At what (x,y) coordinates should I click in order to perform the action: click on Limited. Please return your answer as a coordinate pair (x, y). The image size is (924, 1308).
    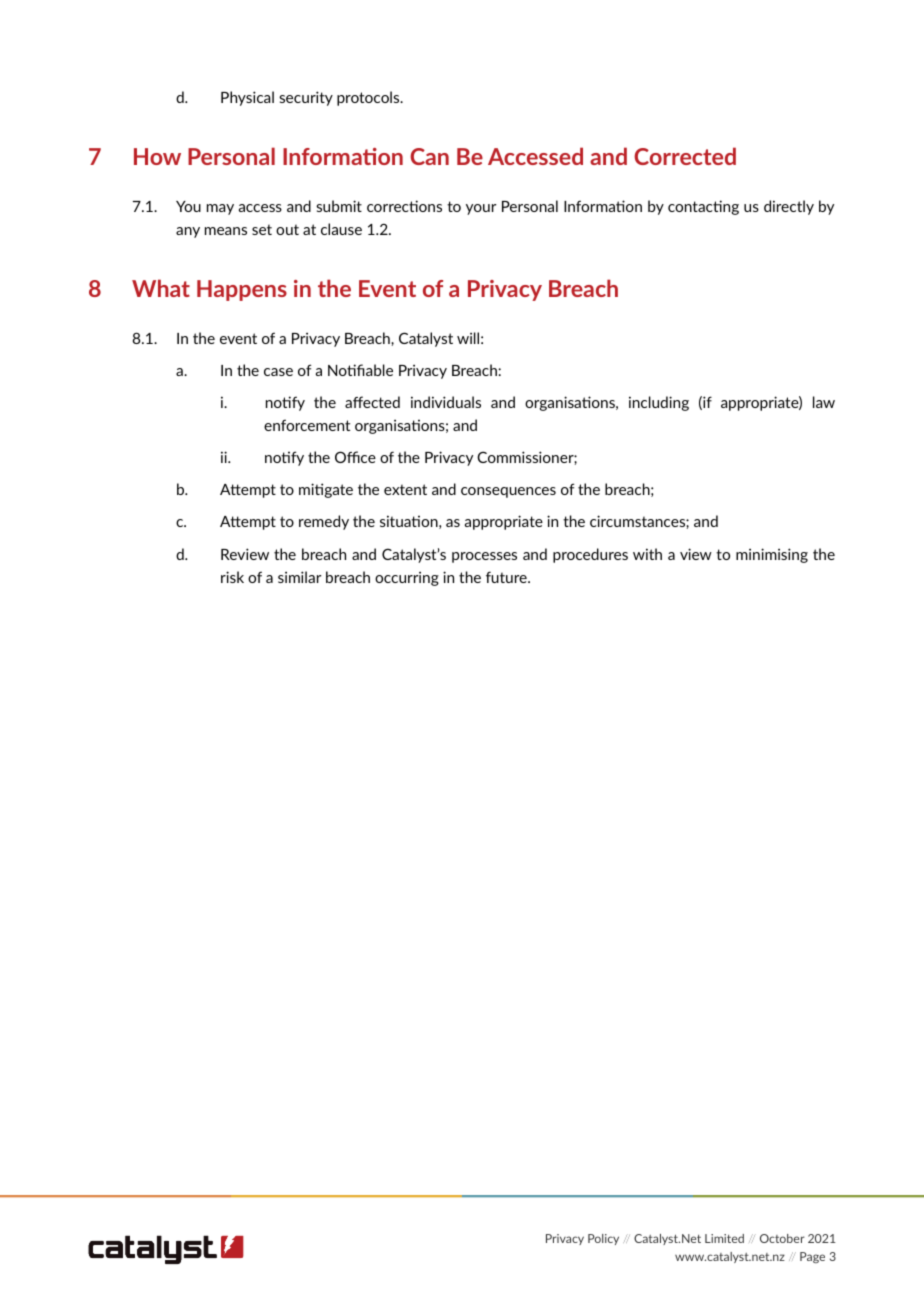
    Looking at the image, I should click on (724, 1238).
